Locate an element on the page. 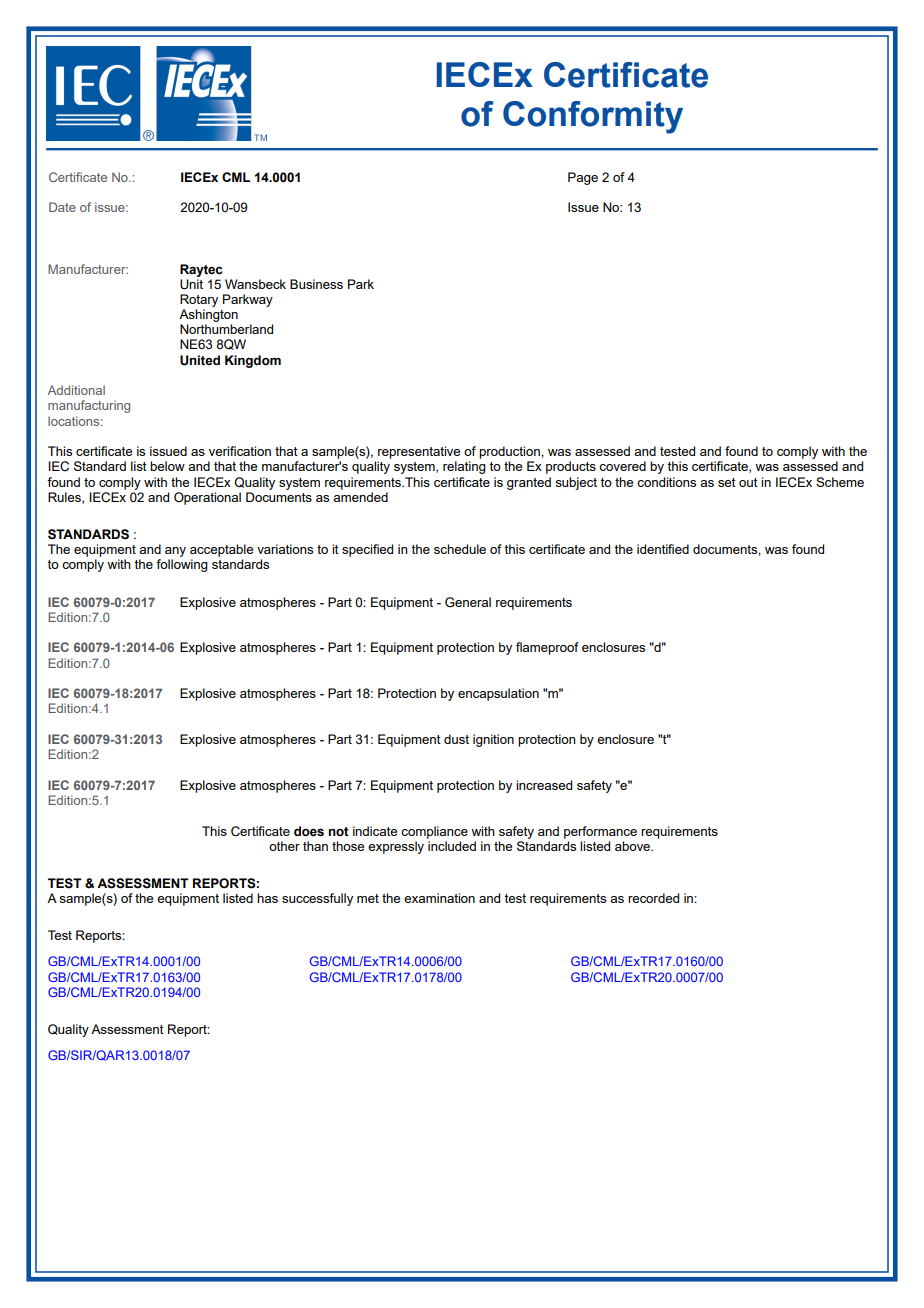 The width and height of the page is (924, 1308). out is located at coordinates (748, 482).
